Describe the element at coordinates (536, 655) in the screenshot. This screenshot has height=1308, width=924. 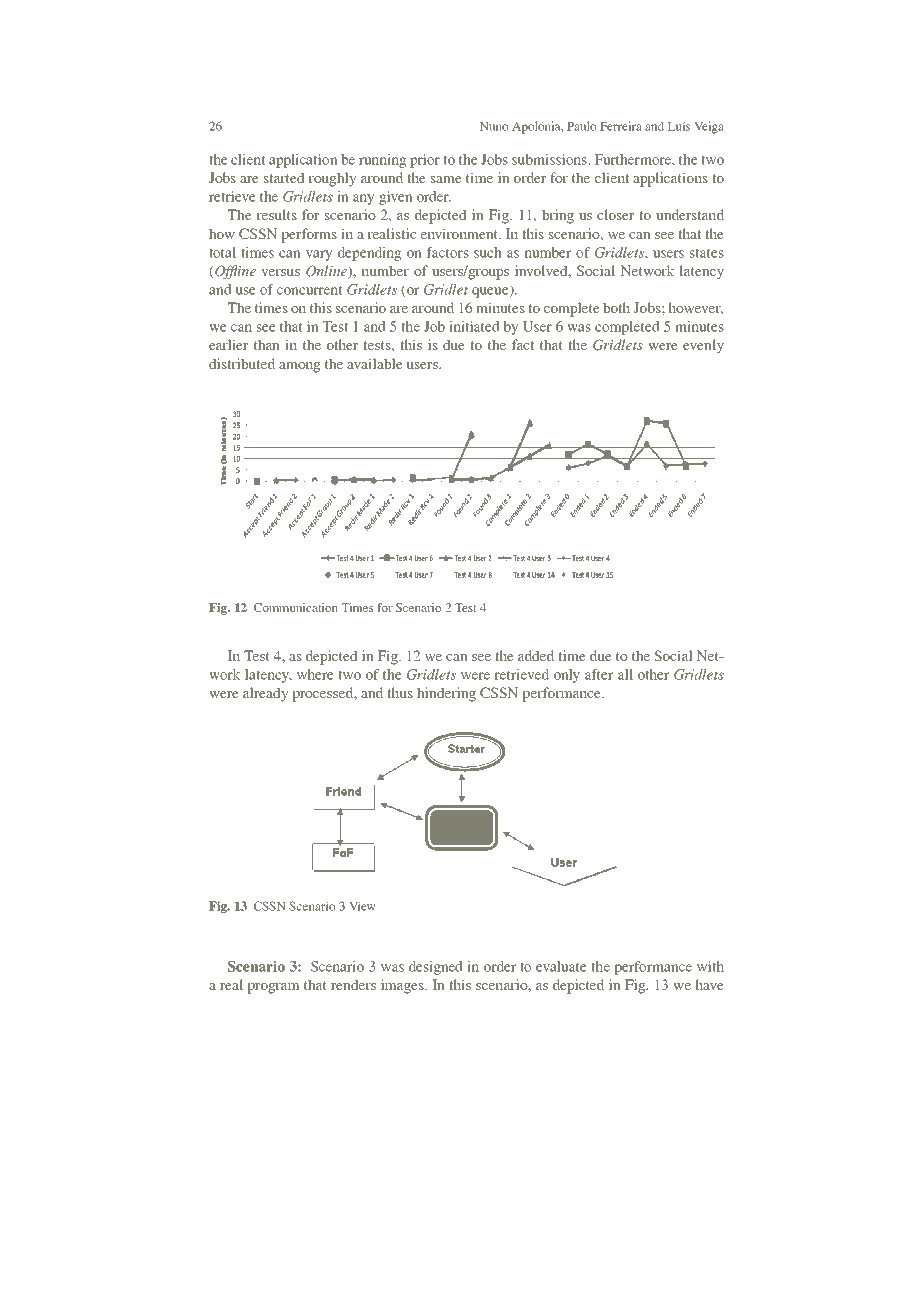
I see `added` at that location.
